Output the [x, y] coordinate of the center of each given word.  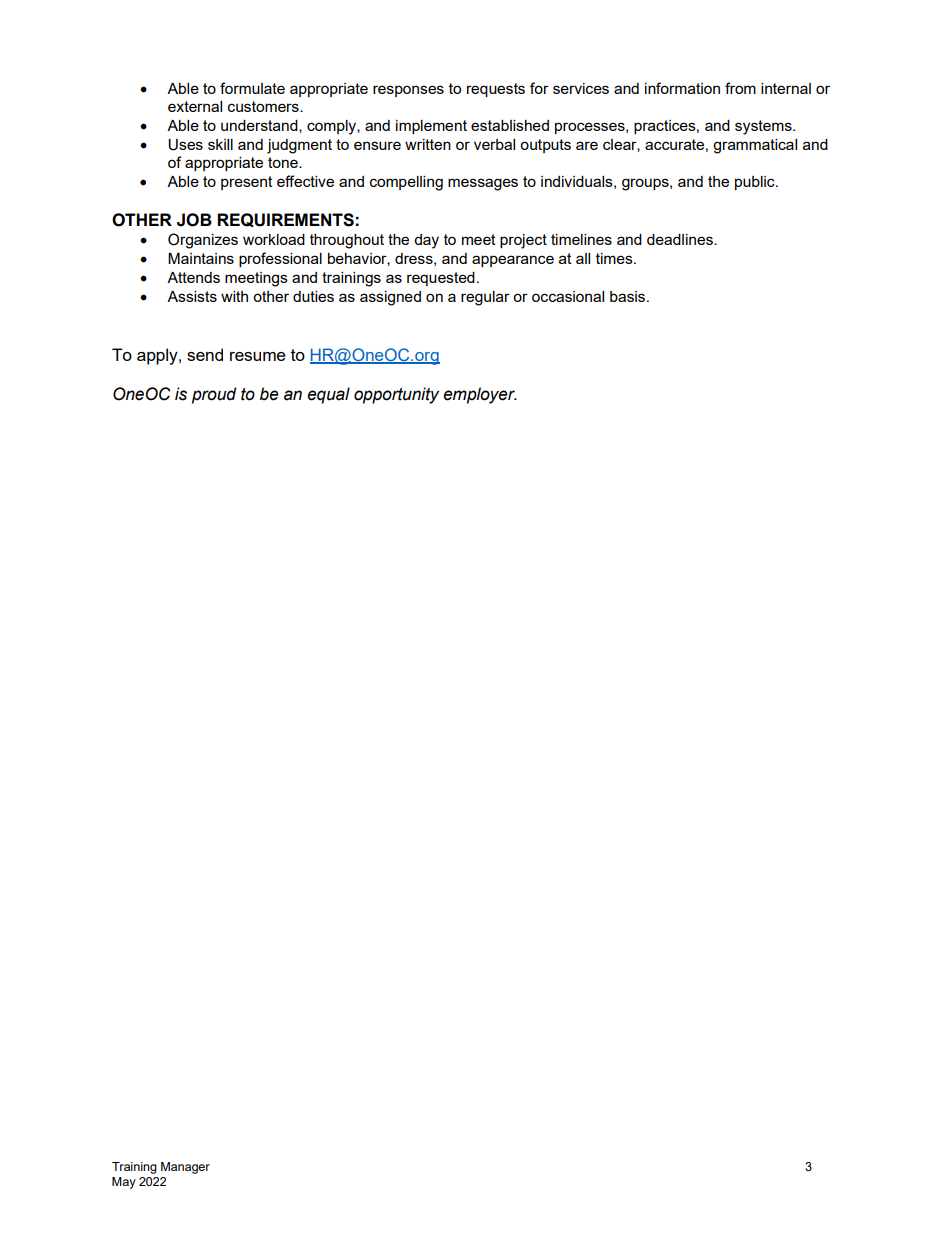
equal [328, 395]
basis [629, 296]
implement [431, 127]
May [124, 1183]
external [195, 106]
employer [480, 395]
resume [258, 356]
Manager [185, 1168]
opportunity [396, 395]
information [682, 88]
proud [214, 395]
